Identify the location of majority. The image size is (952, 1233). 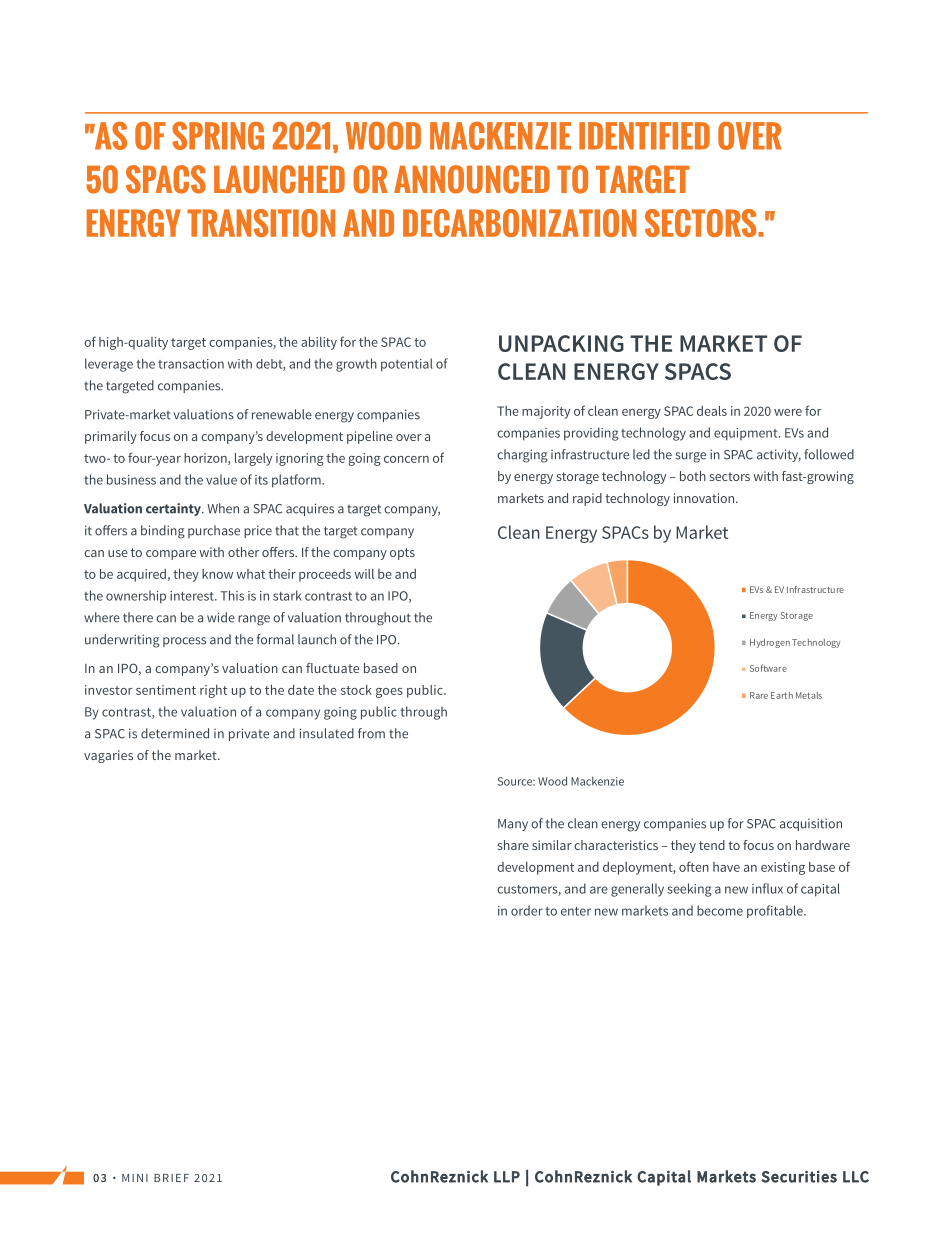
(546, 412).
